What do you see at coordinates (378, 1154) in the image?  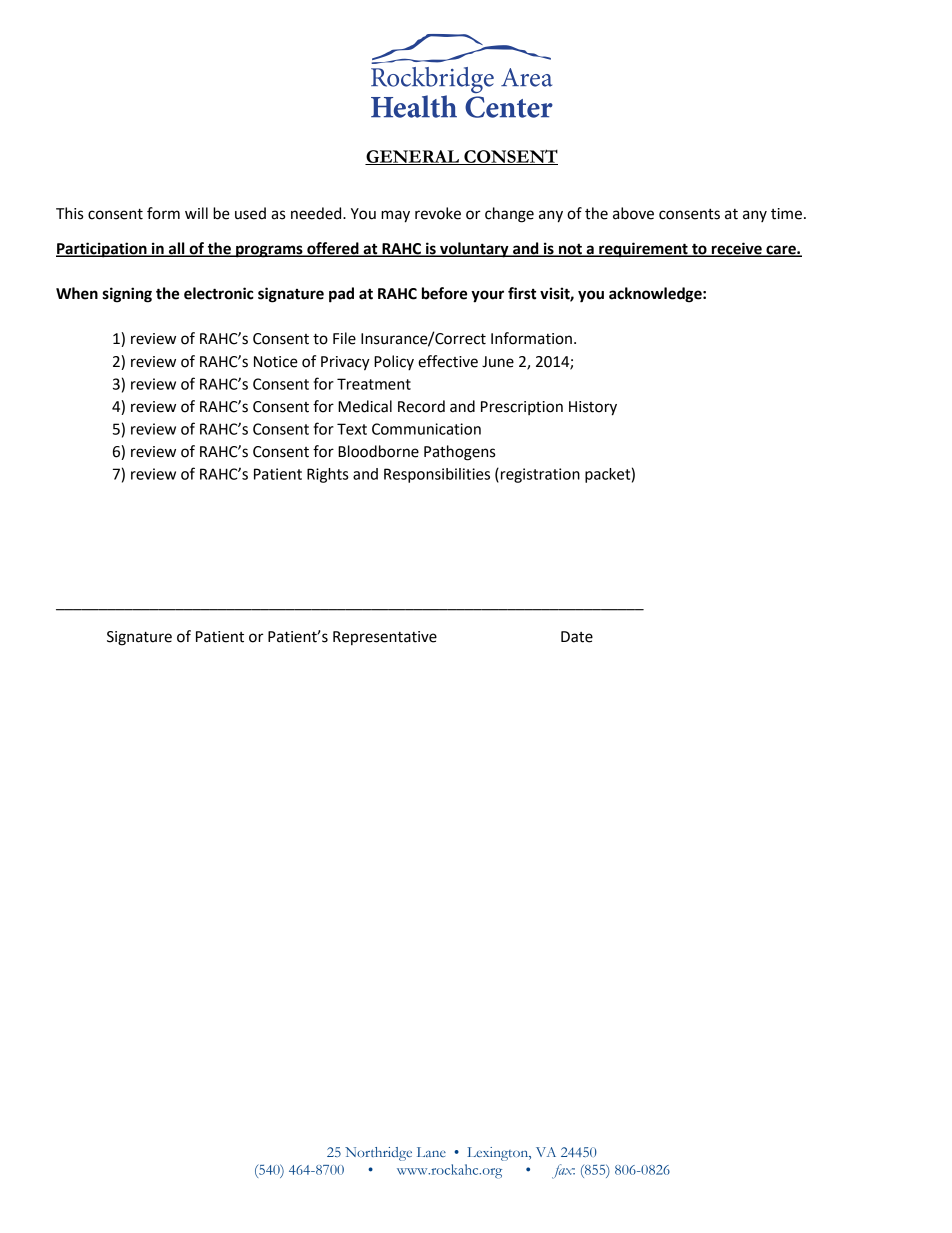 I see `Northridge` at bounding box center [378, 1154].
